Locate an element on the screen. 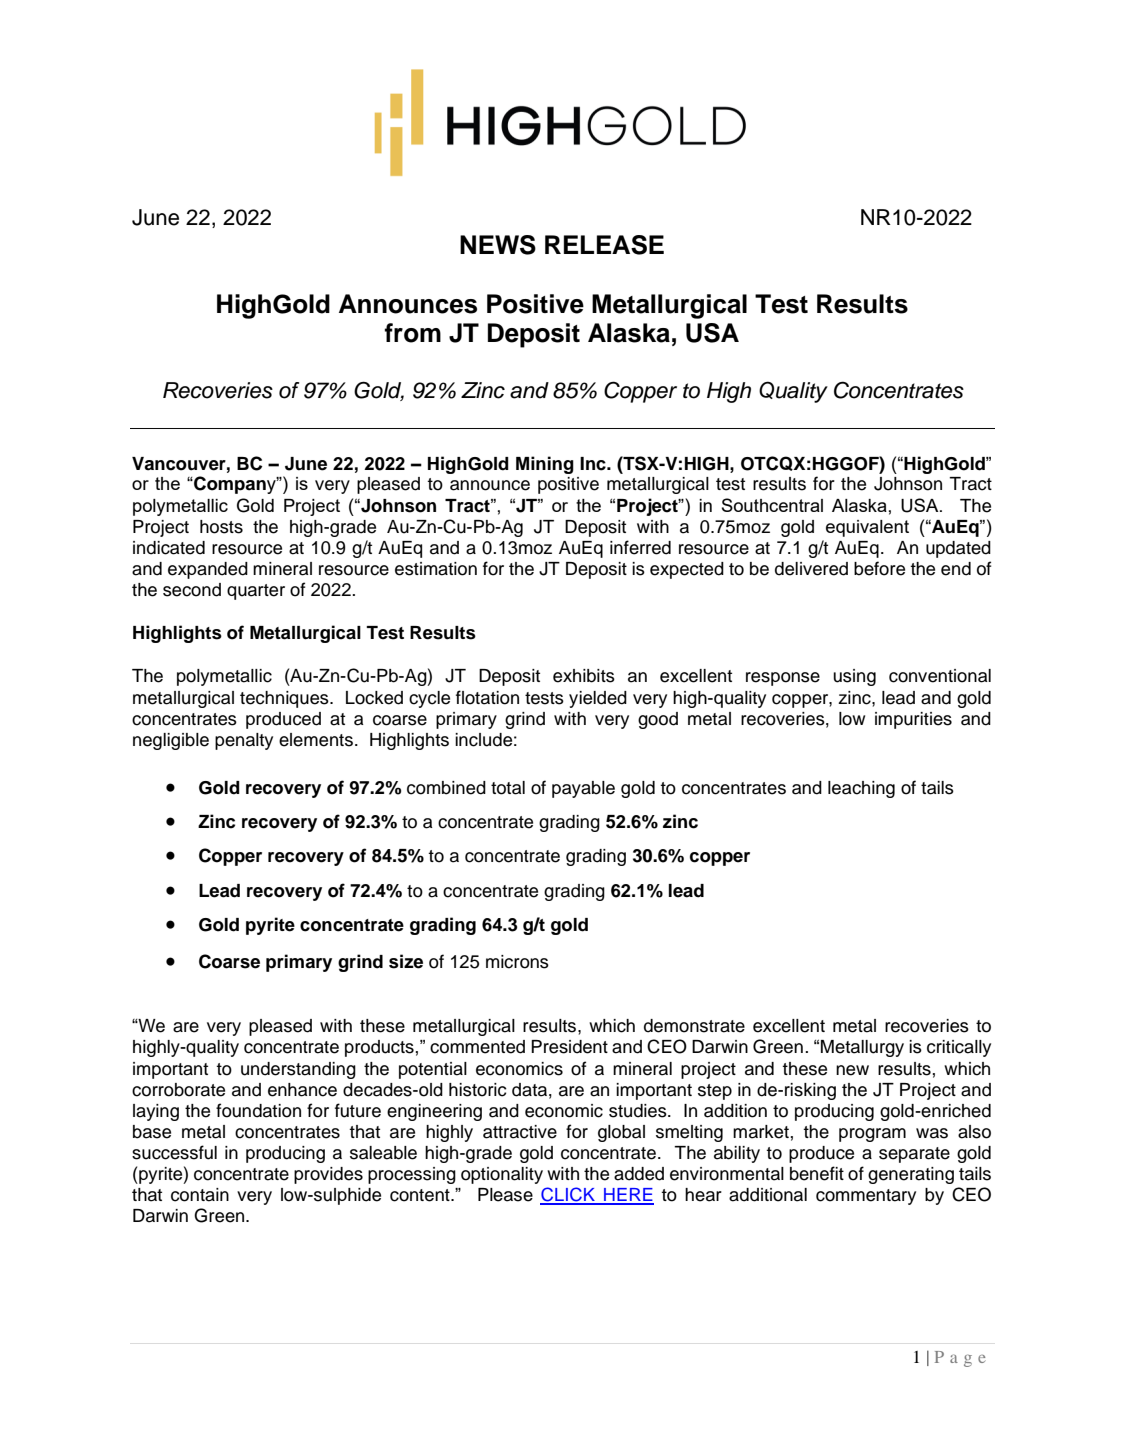 The width and height of the screenshot is (1124, 1454). before is located at coordinates (879, 568).
